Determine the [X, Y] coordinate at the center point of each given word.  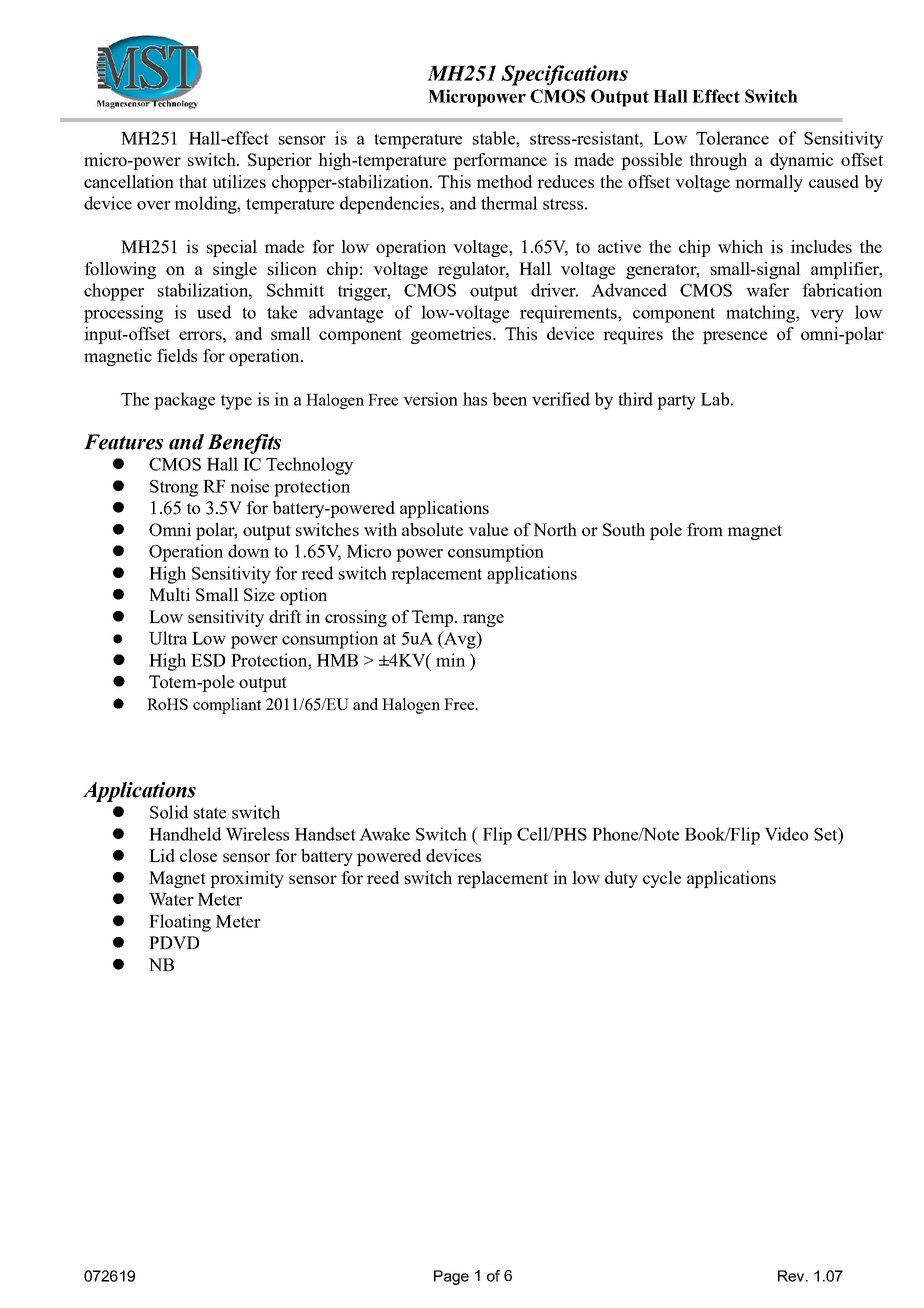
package [184, 401]
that [193, 181]
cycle [662, 879]
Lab [715, 399]
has [475, 399]
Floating [180, 923]
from [705, 529]
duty [621, 879]
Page [451, 1277]
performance [500, 161]
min [450, 660]
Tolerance [732, 138]
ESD [208, 660]
